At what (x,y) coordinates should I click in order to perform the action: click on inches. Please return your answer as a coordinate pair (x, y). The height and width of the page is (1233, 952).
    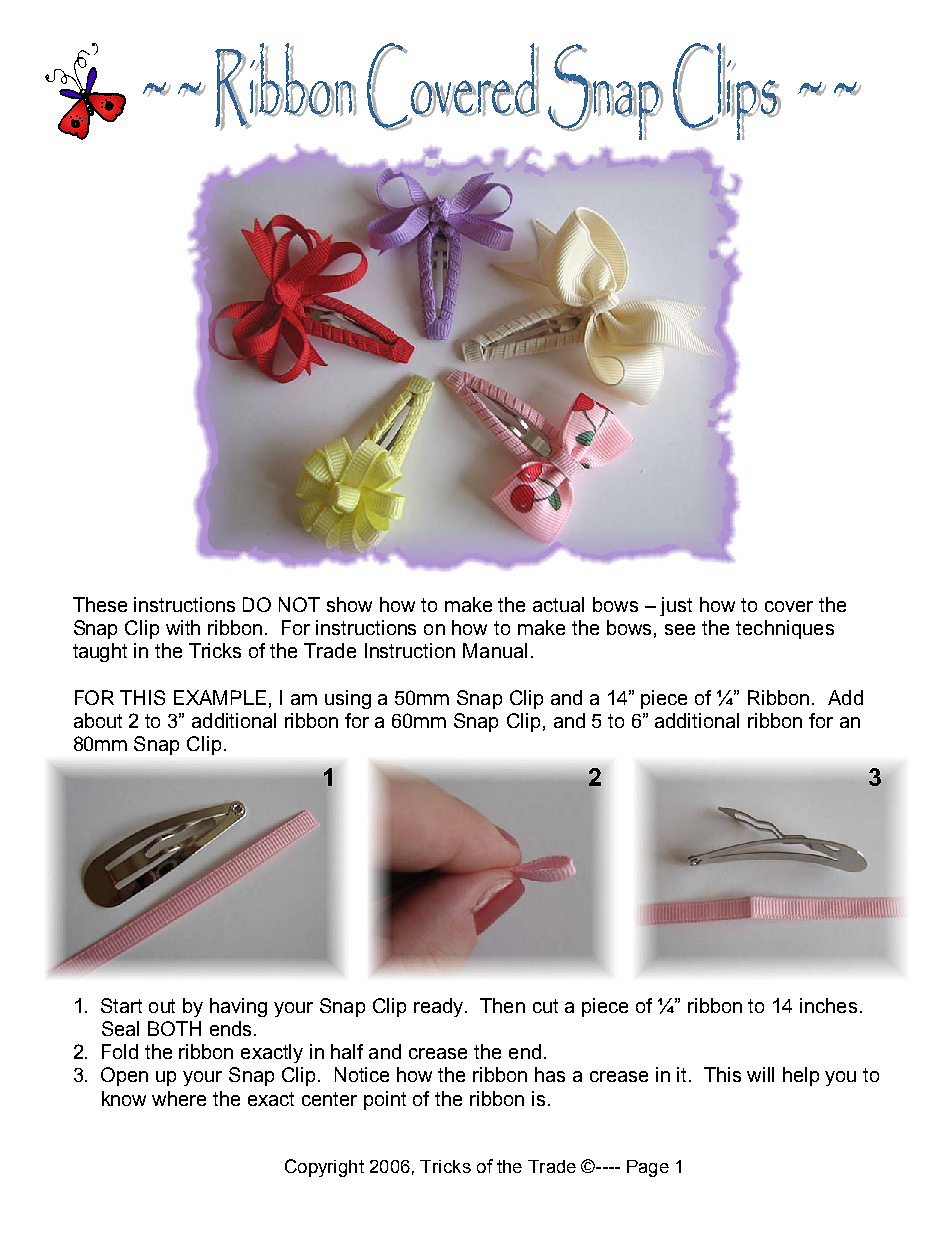
    Looking at the image, I should click on (828, 1005).
